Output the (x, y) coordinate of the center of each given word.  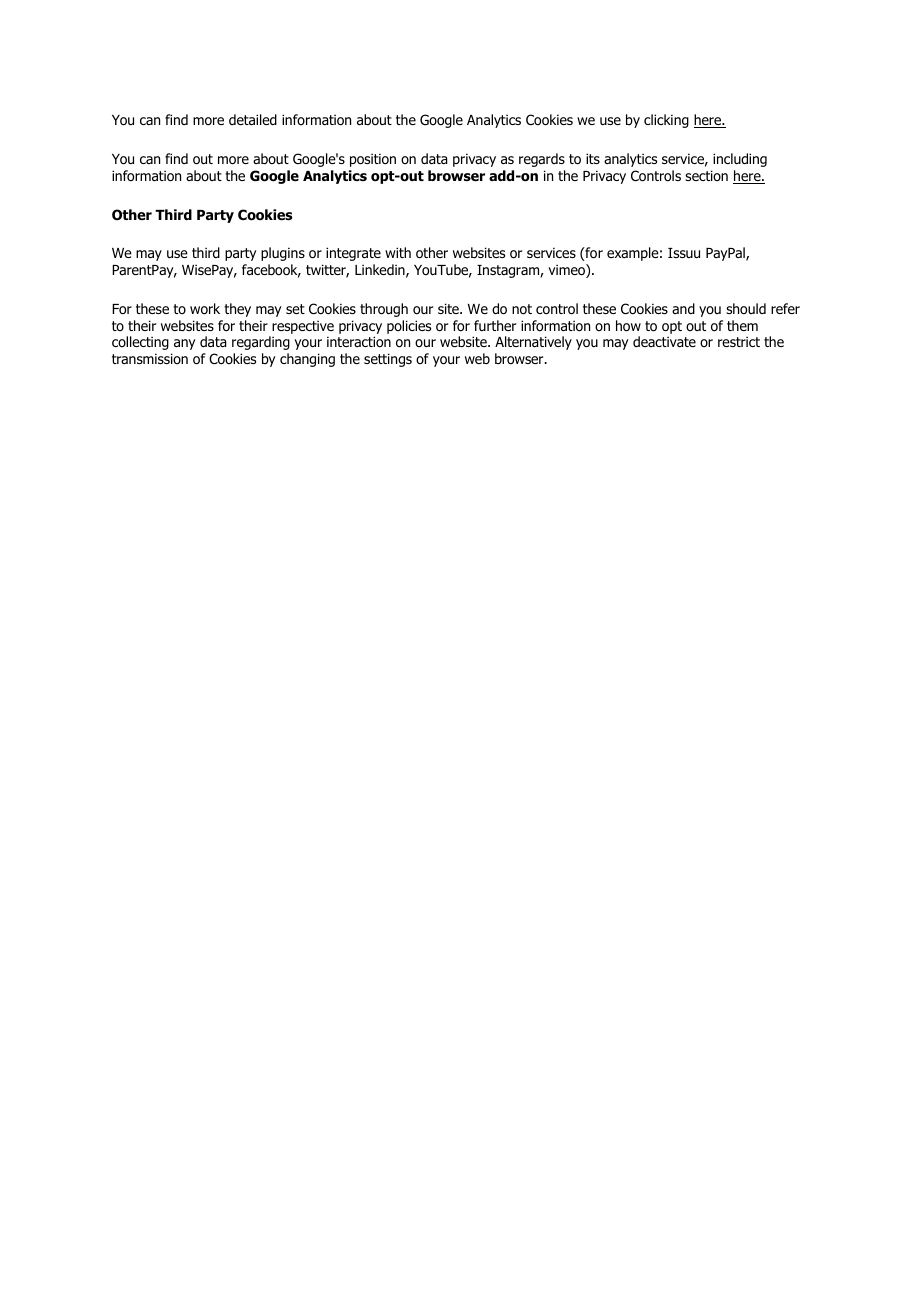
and (683, 308)
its (593, 158)
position (373, 160)
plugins (283, 254)
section (706, 175)
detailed (253, 119)
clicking (666, 121)
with (398, 252)
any (184, 344)
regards (542, 160)
